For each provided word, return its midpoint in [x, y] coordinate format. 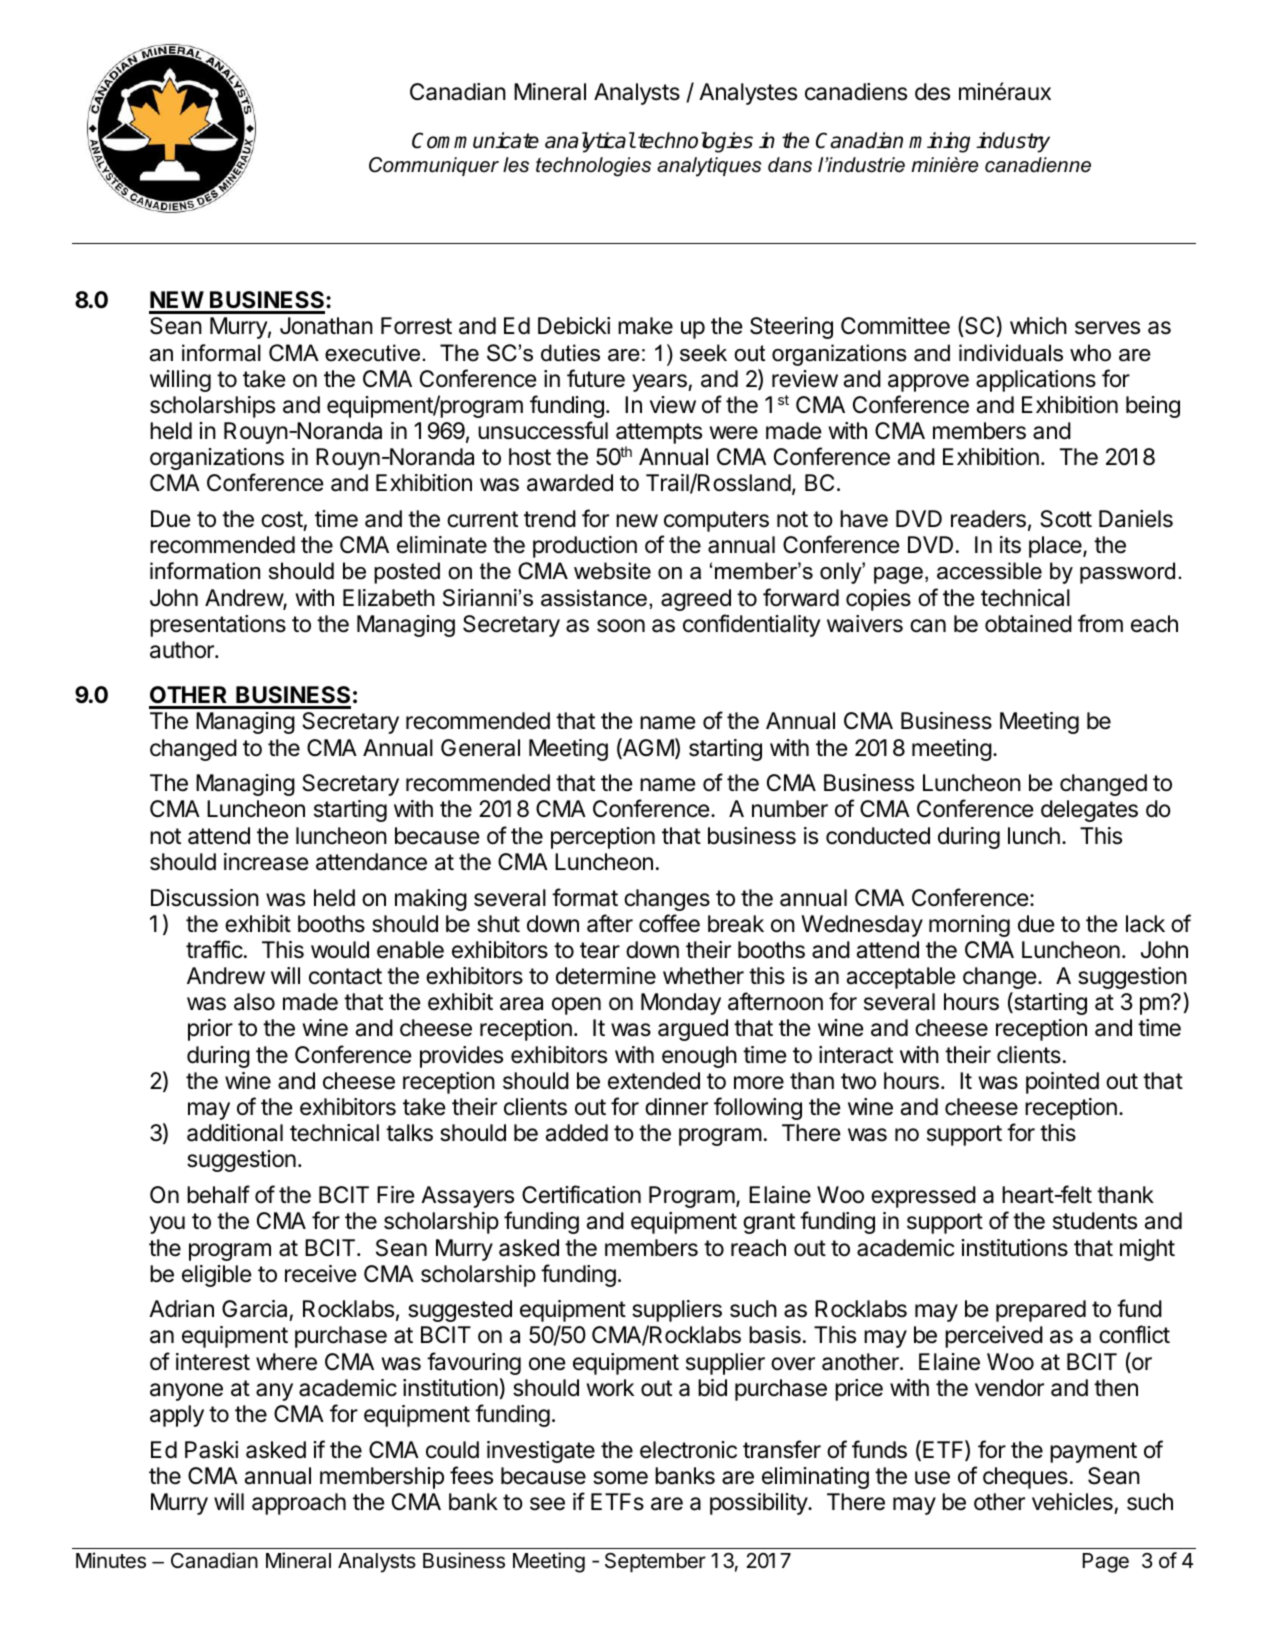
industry [1013, 142]
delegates [1089, 811]
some [620, 1478]
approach [299, 1504]
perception [603, 838]
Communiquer [434, 166]
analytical [590, 142]
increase [266, 862]
